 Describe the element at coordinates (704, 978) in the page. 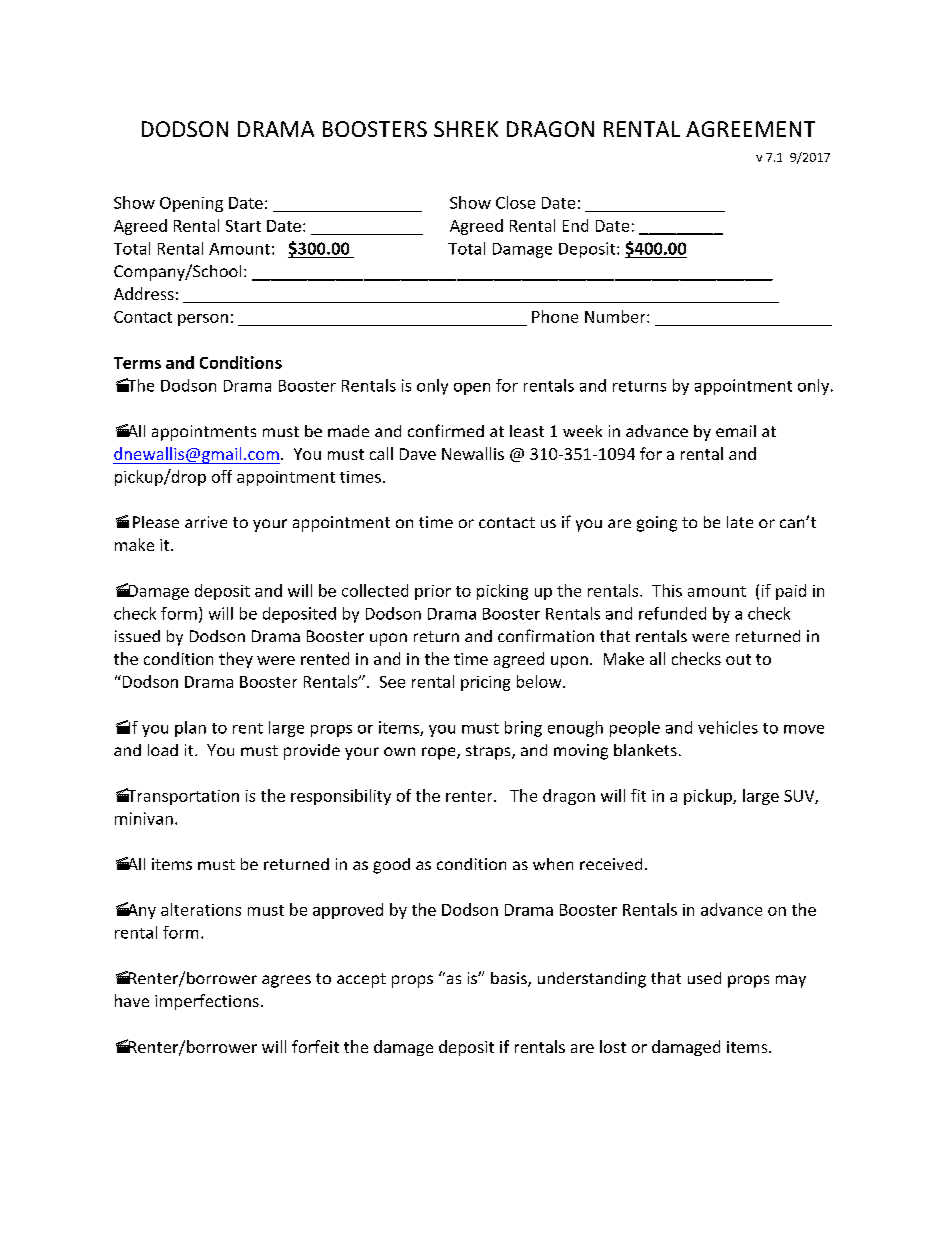

I see `used` at that location.
